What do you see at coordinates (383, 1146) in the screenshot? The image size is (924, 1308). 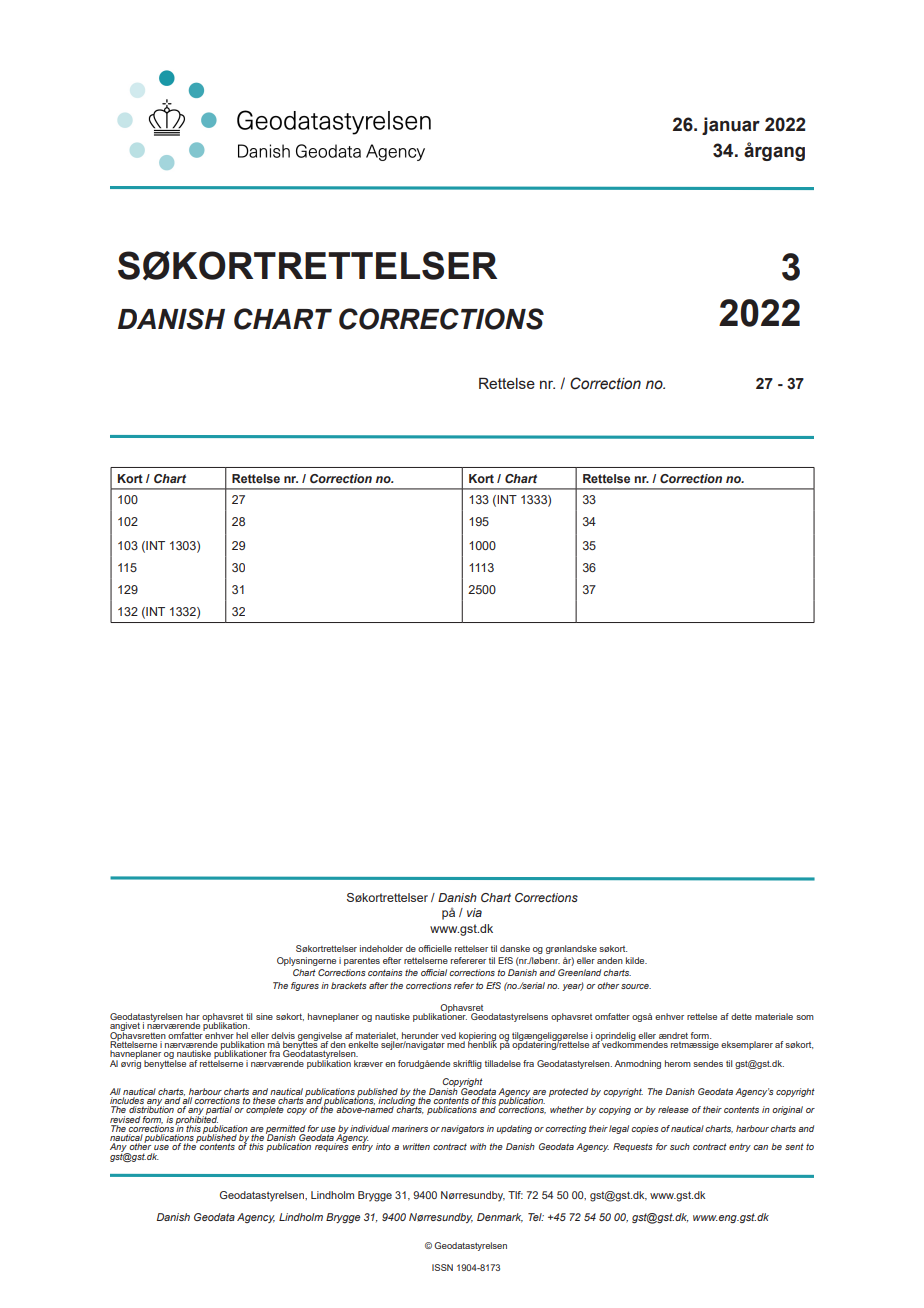 I see `into` at bounding box center [383, 1146].
